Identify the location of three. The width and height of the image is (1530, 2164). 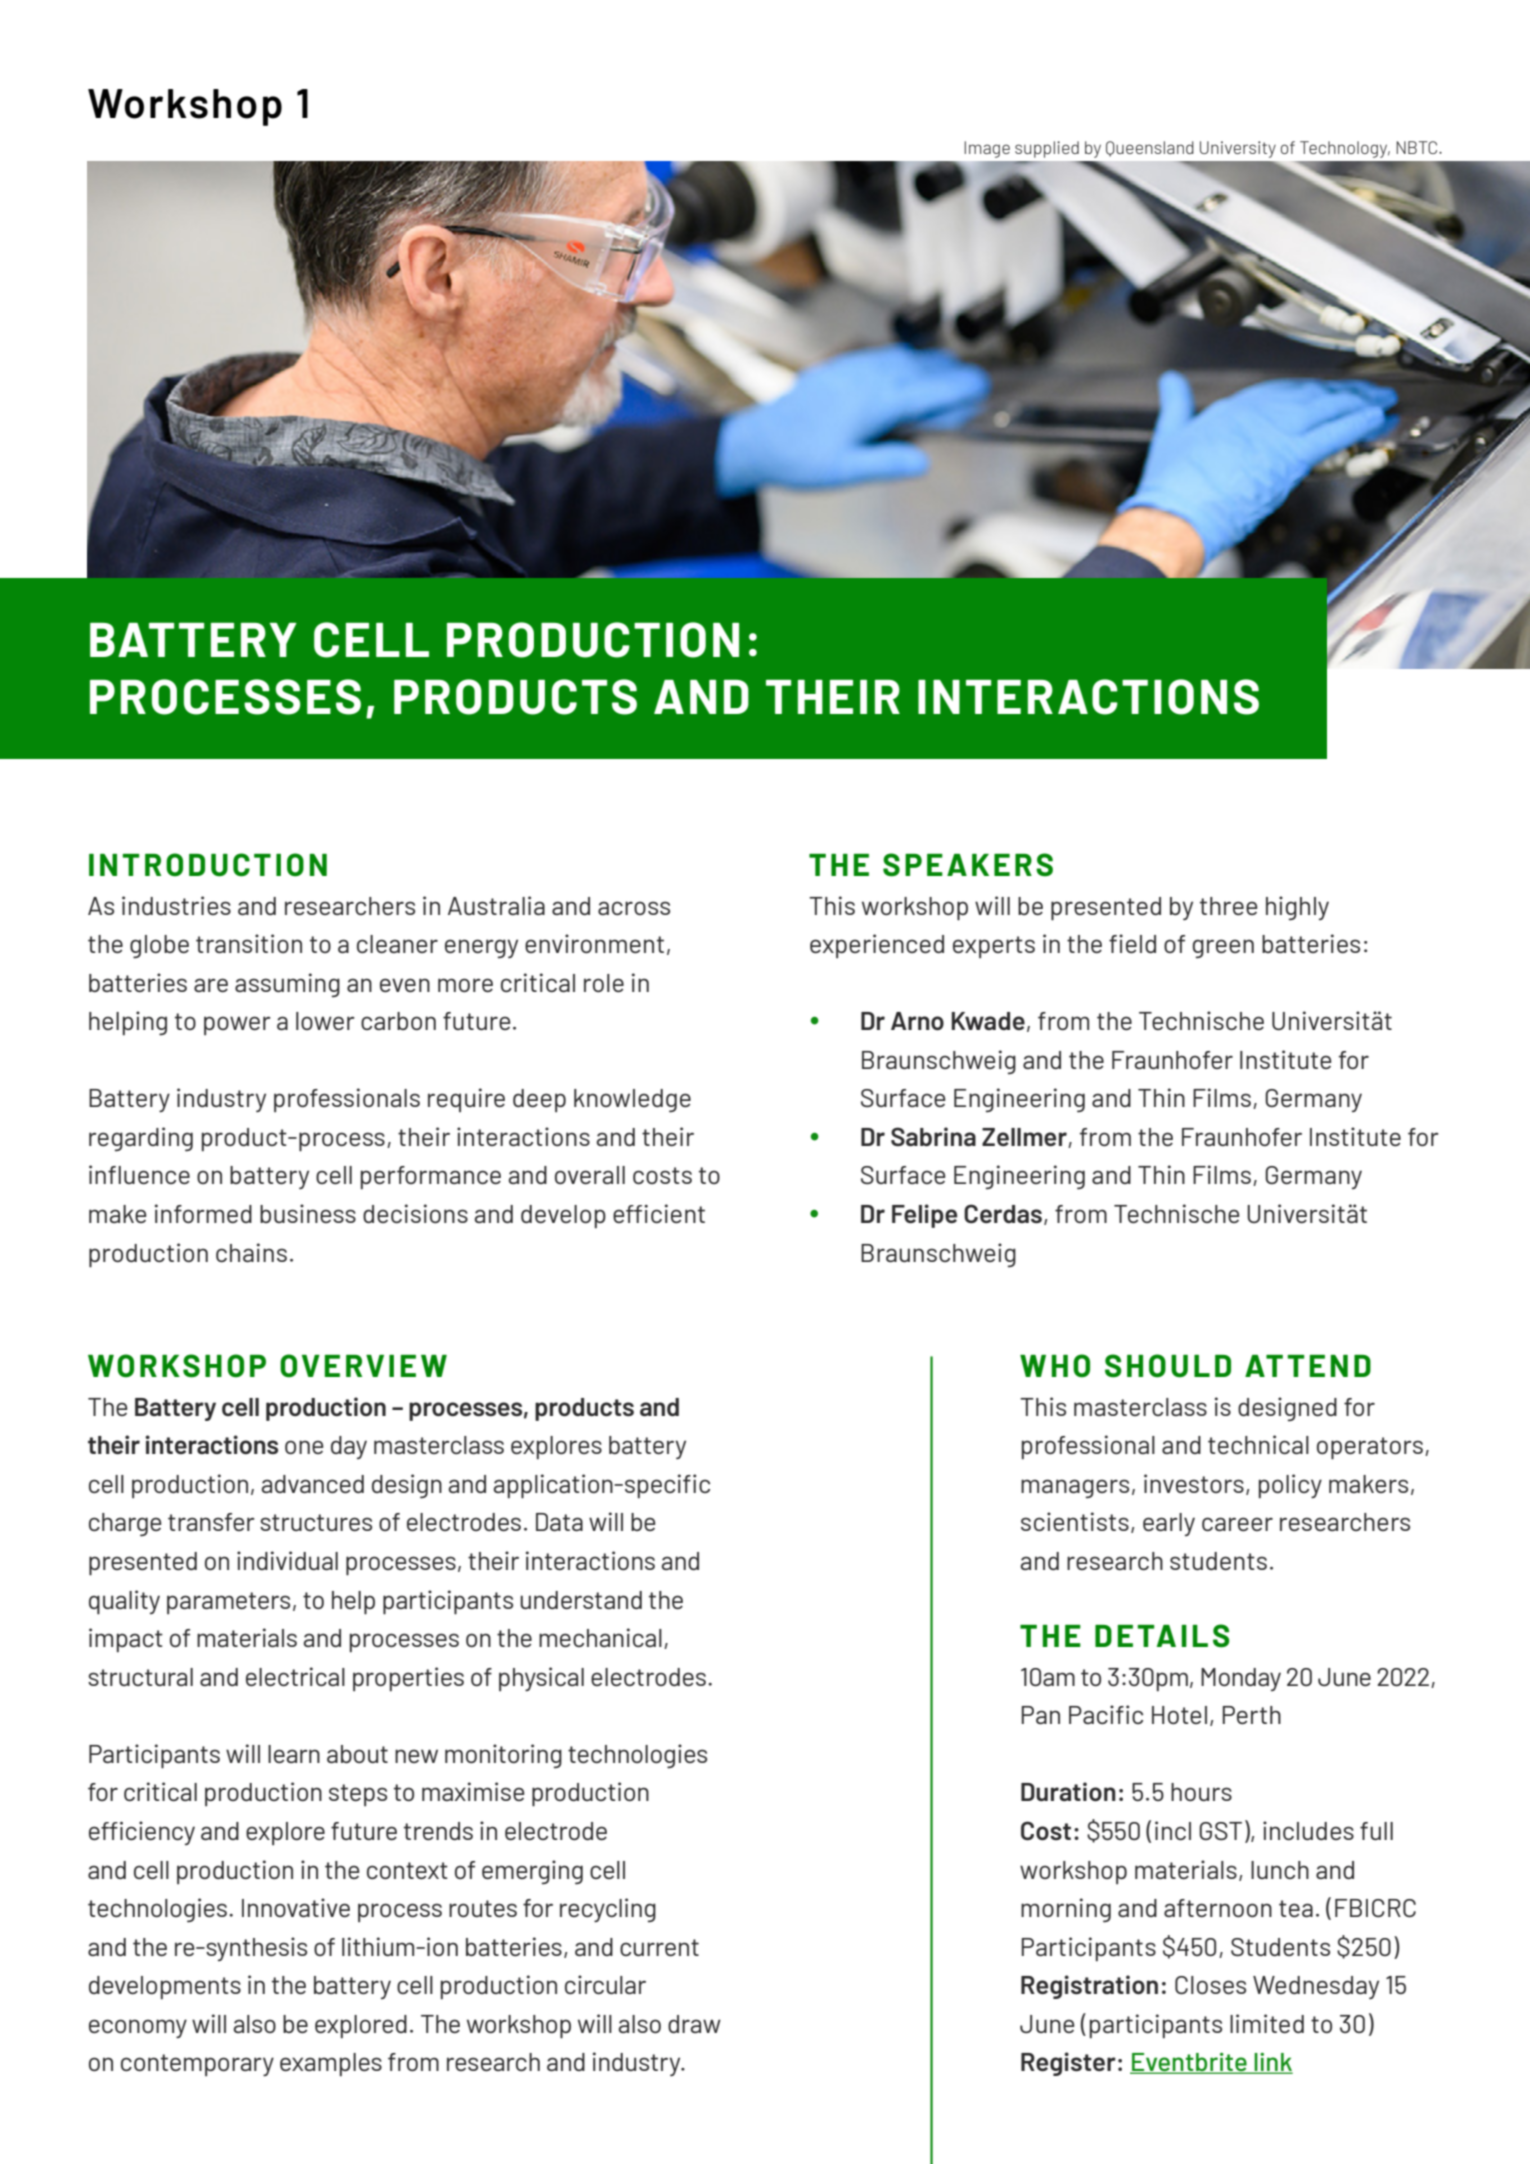
(1229, 906).
